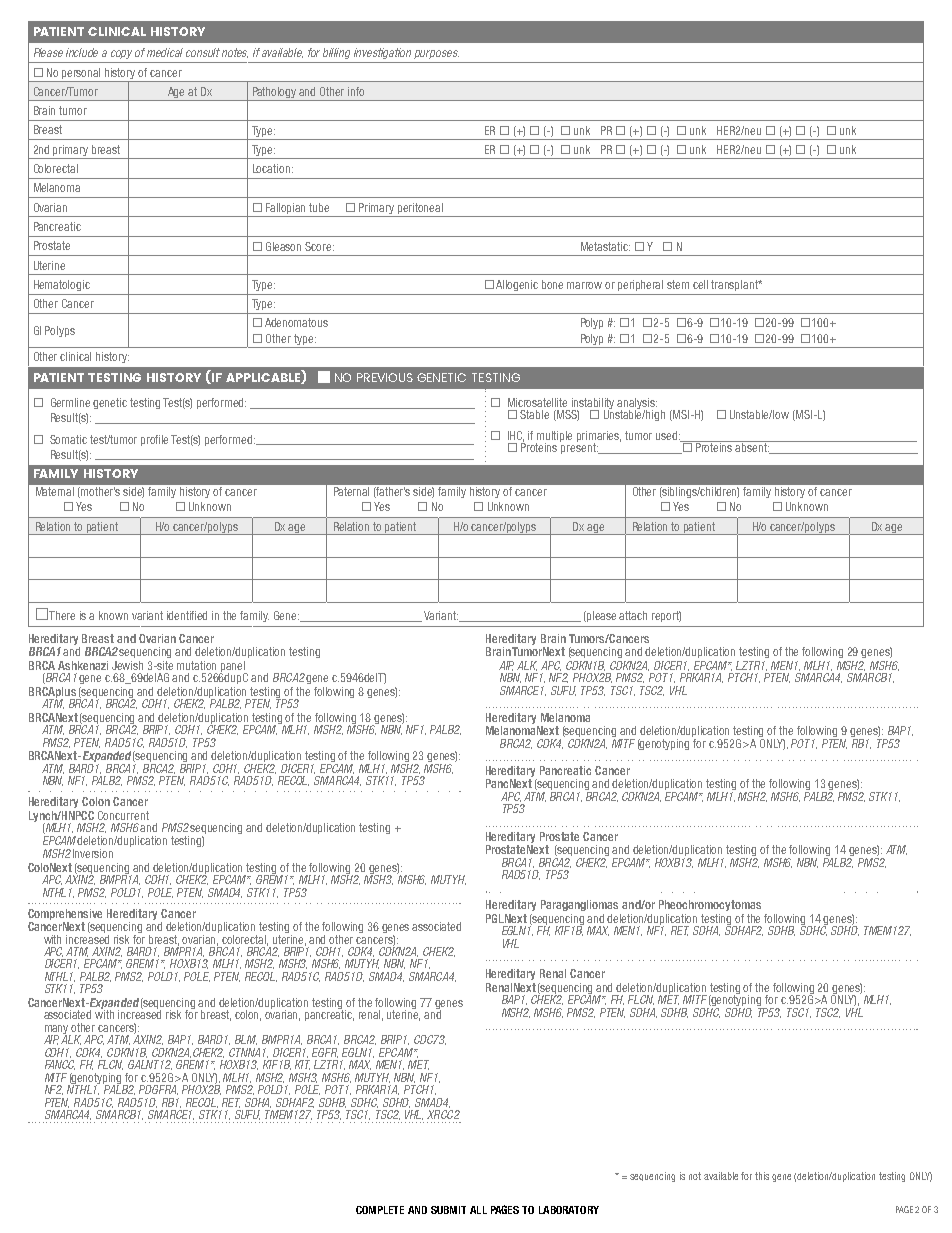 This image has height=1233, width=952. What do you see at coordinates (668, 435) in the image?
I see `used` at bounding box center [668, 435].
